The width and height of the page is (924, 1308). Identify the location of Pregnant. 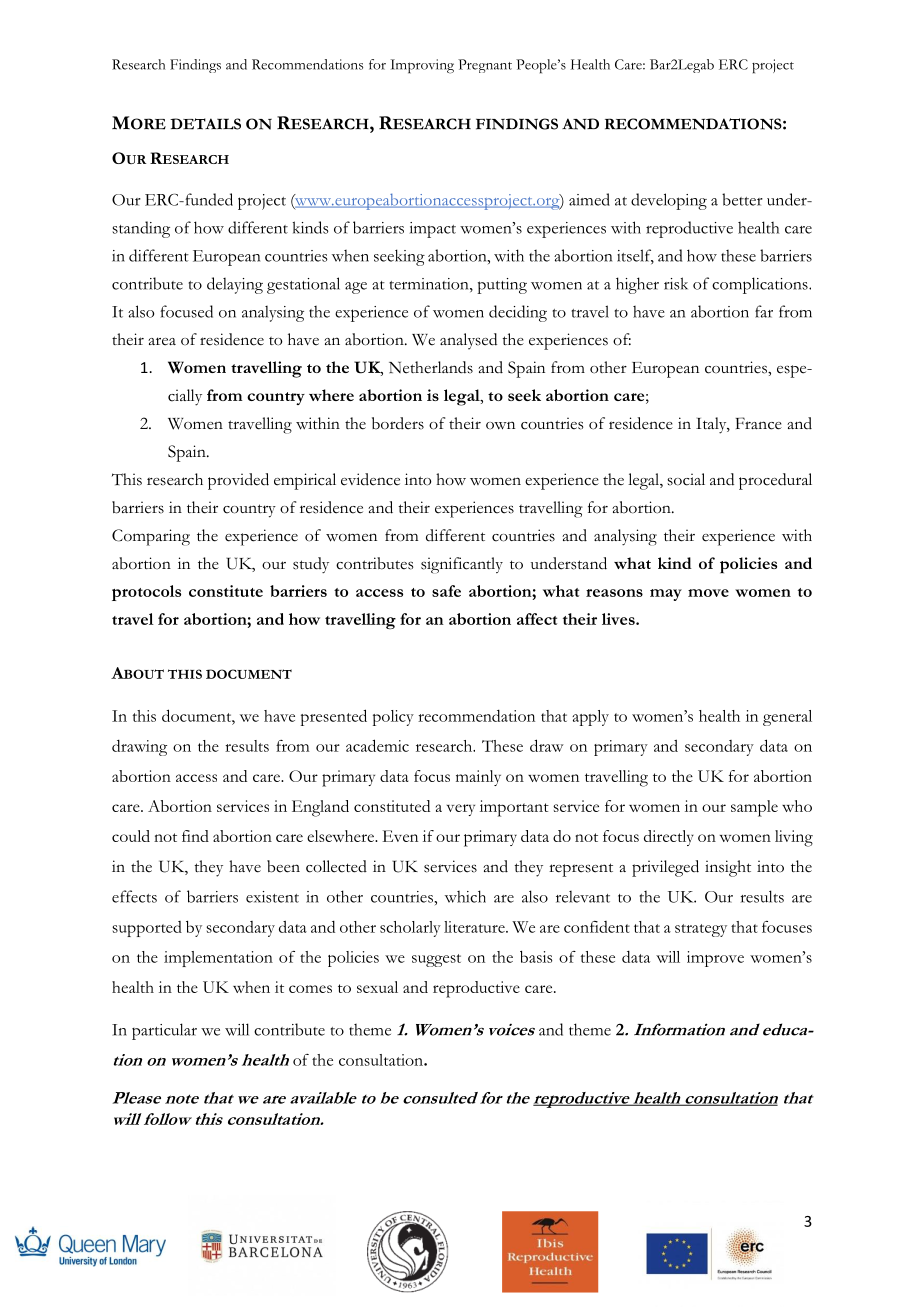
(485, 66).
